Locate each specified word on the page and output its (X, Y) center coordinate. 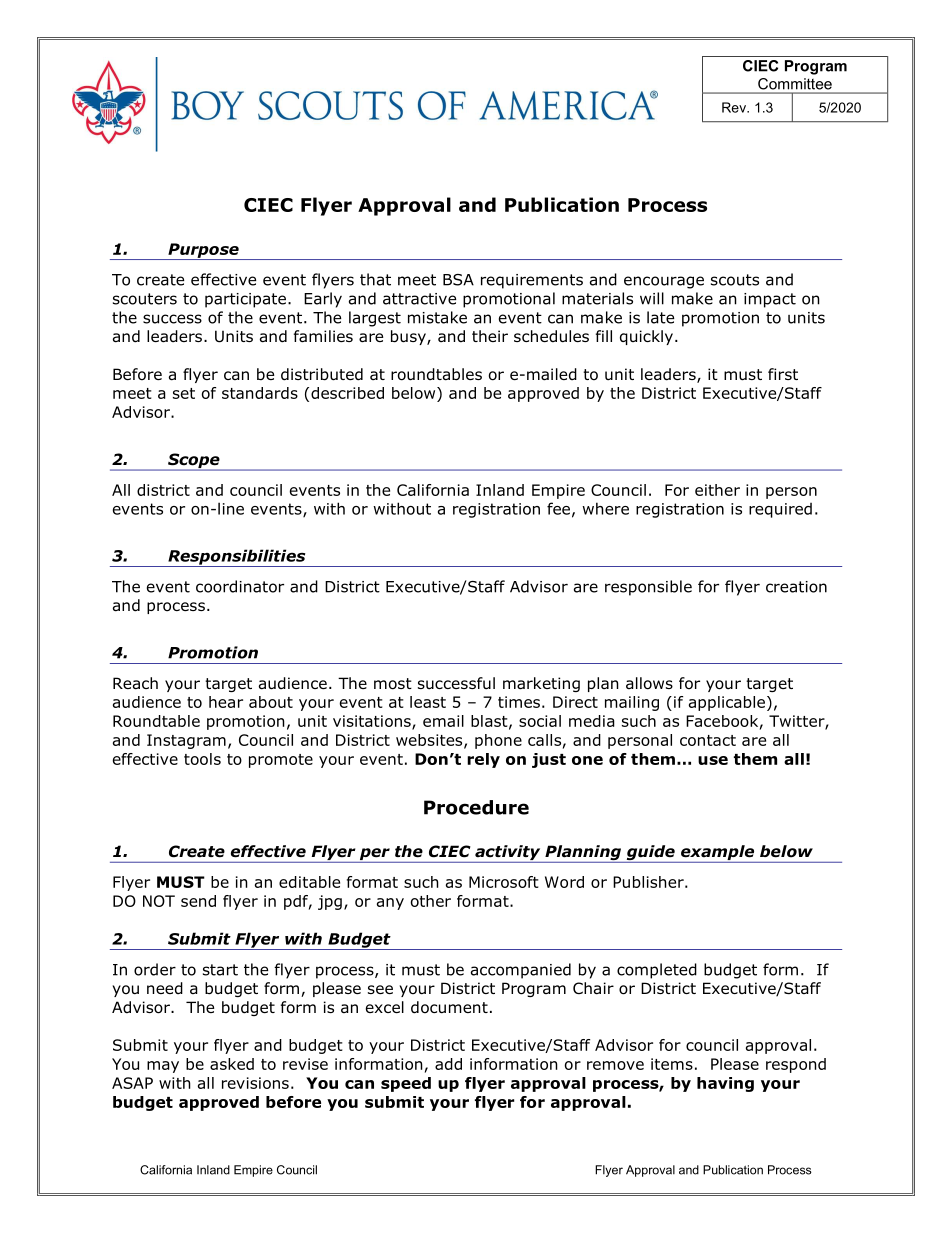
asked (232, 1064)
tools (202, 759)
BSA (458, 280)
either (717, 490)
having (725, 1084)
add (448, 1064)
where (605, 508)
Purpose (203, 251)
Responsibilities (237, 558)
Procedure (476, 807)
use (713, 760)
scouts (735, 280)
